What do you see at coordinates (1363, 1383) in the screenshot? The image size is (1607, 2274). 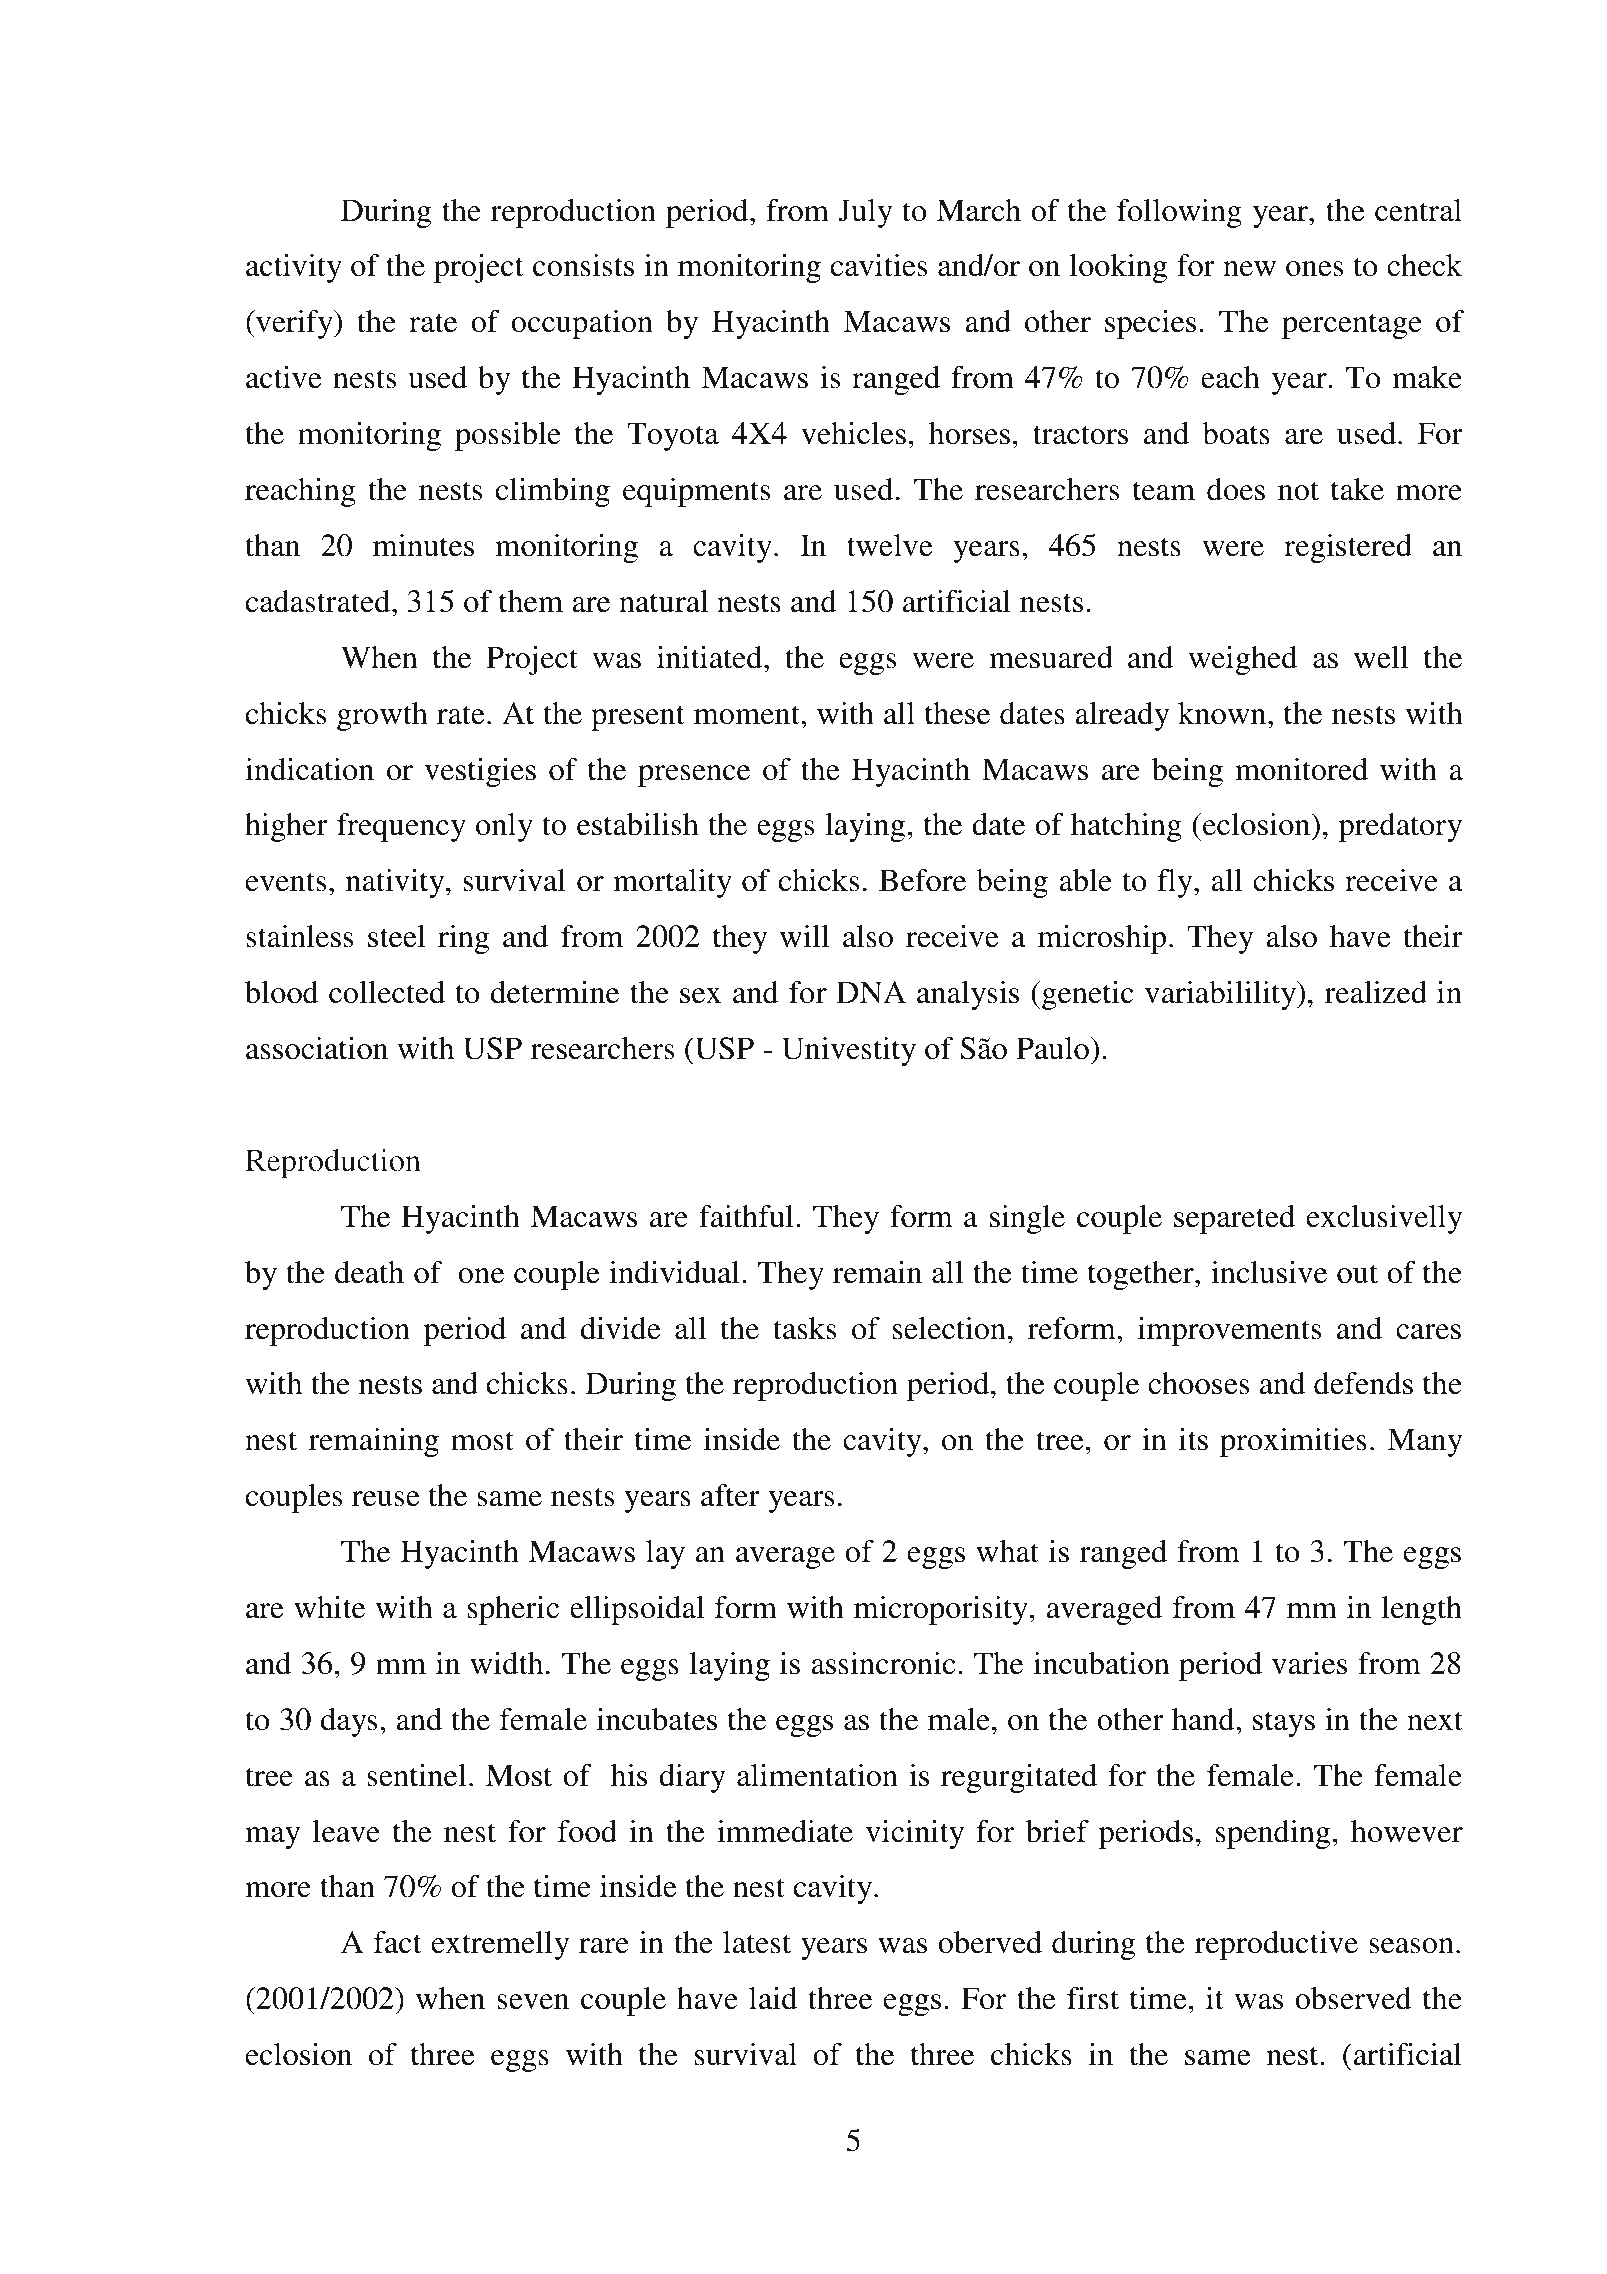 I see `defends` at bounding box center [1363, 1383].
